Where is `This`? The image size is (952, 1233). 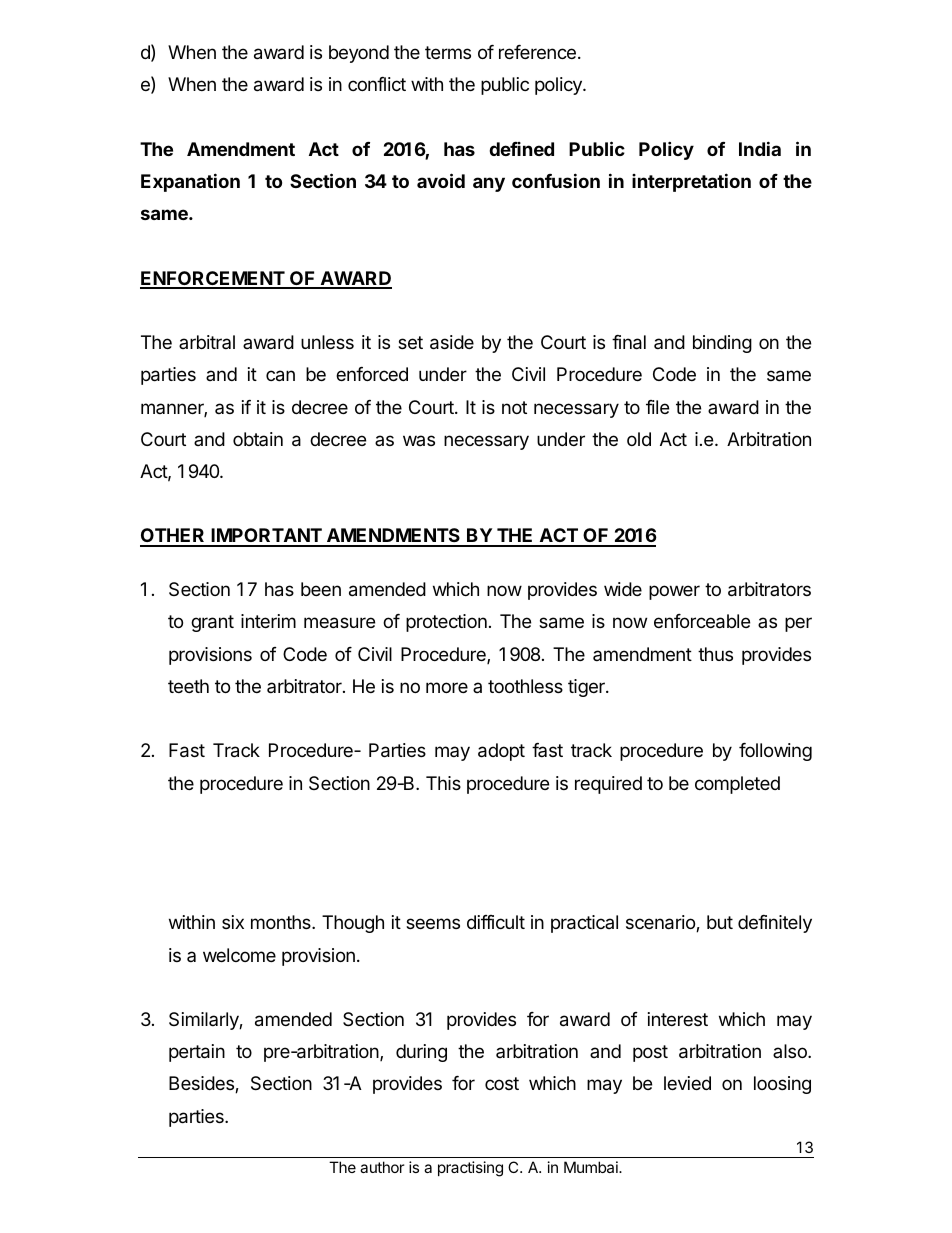 This is located at coordinates (443, 783).
